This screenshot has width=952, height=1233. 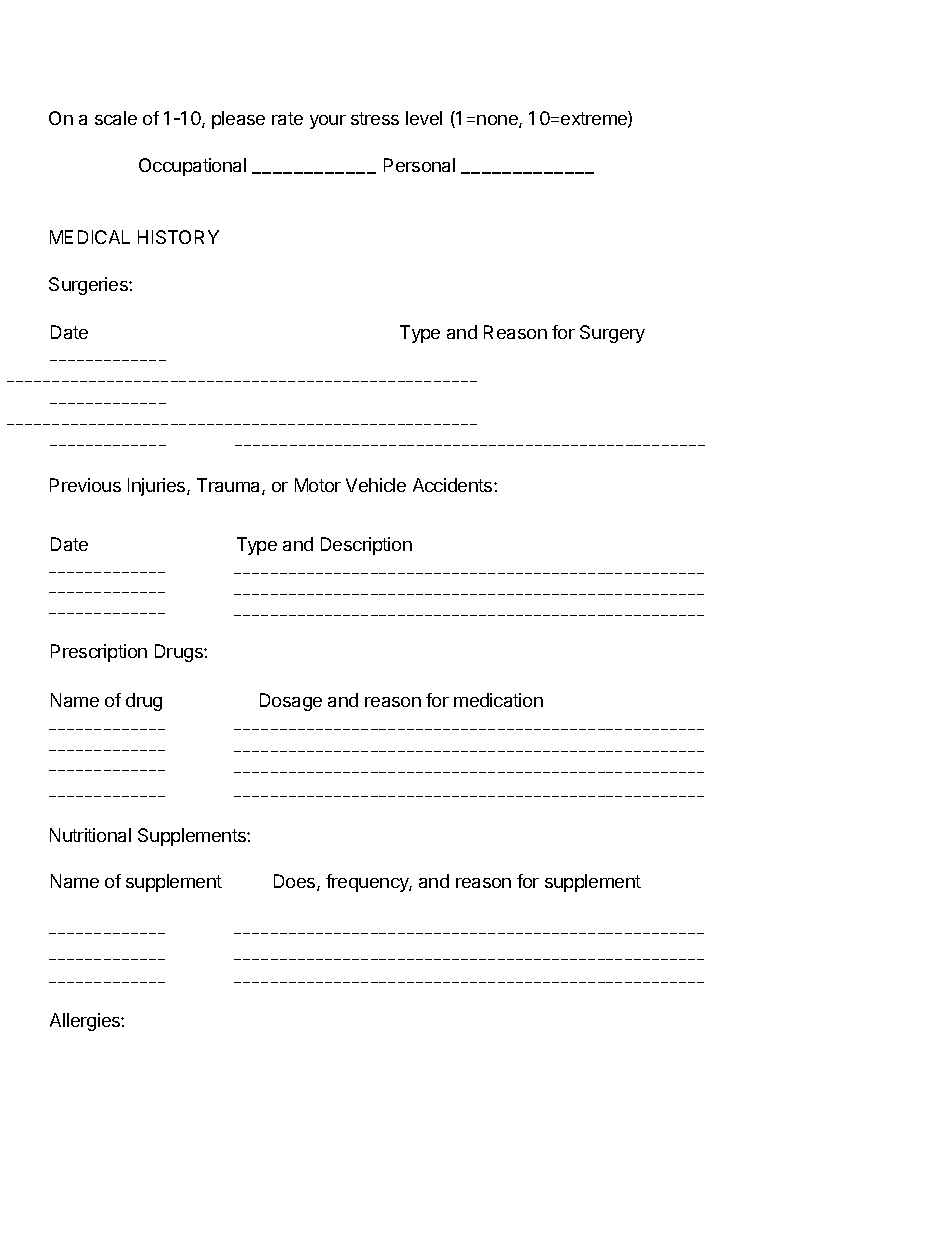 What do you see at coordinates (90, 835) in the screenshot?
I see `Nutritional` at bounding box center [90, 835].
